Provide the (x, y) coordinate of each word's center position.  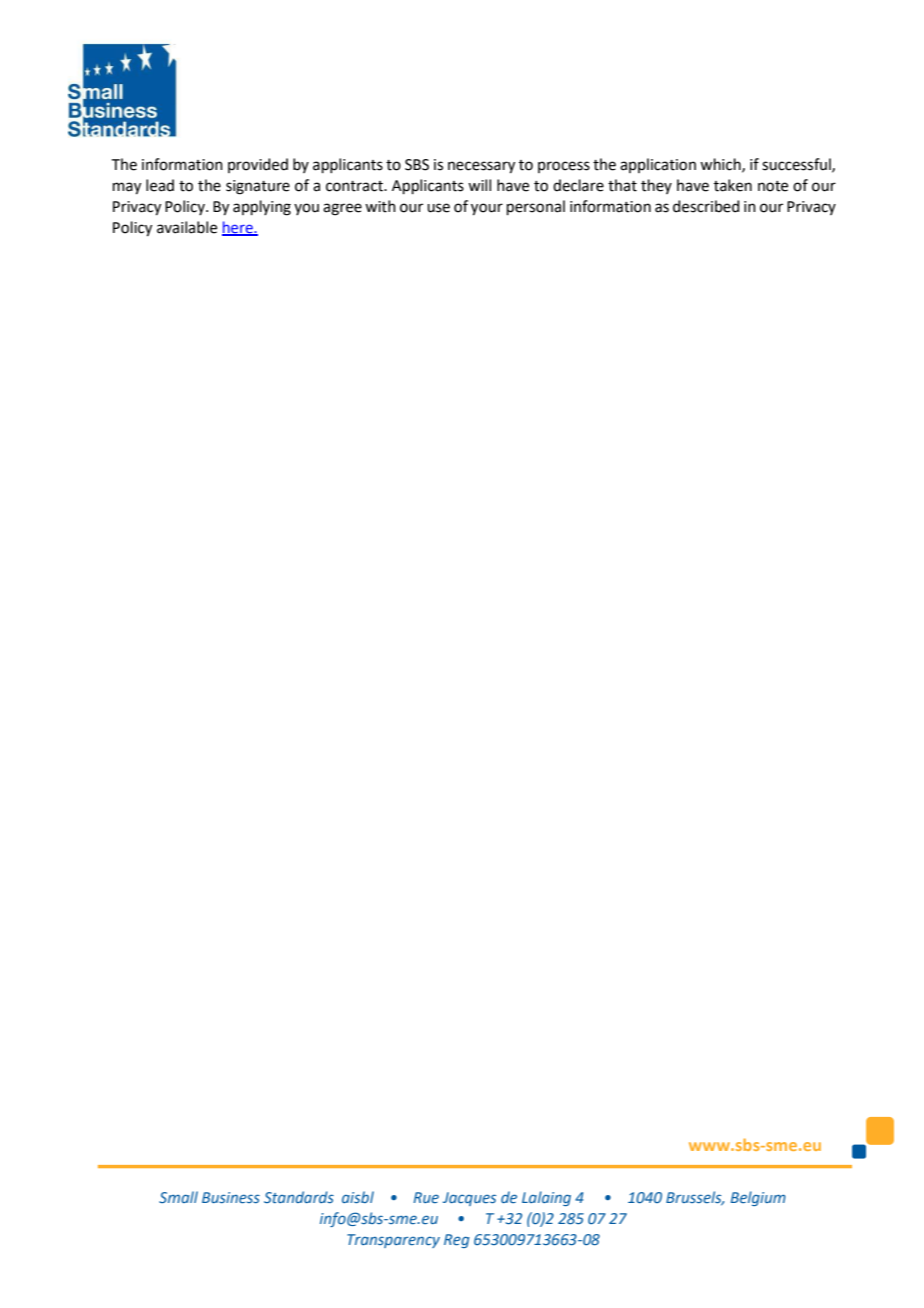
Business (231, 1197)
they (656, 186)
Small (178, 1197)
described (706, 206)
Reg (457, 1241)
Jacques (469, 1199)
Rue (426, 1197)
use (438, 208)
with (380, 206)
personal (536, 207)
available (187, 227)
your (487, 209)
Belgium (758, 1198)
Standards (299, 1197)
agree (342, 209)
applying (262, 208)
